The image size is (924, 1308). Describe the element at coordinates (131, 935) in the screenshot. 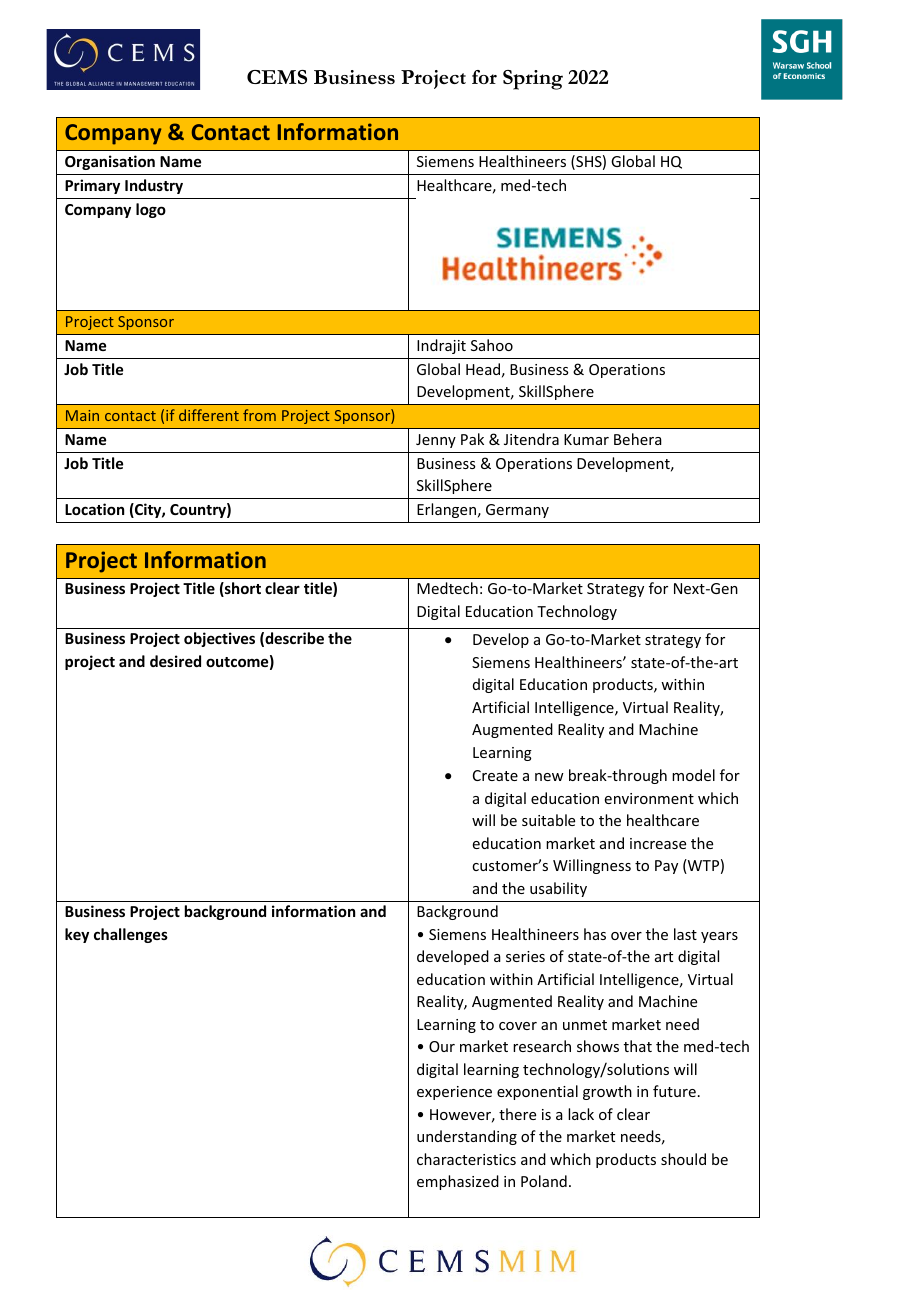

I see `challenges` at that location.
